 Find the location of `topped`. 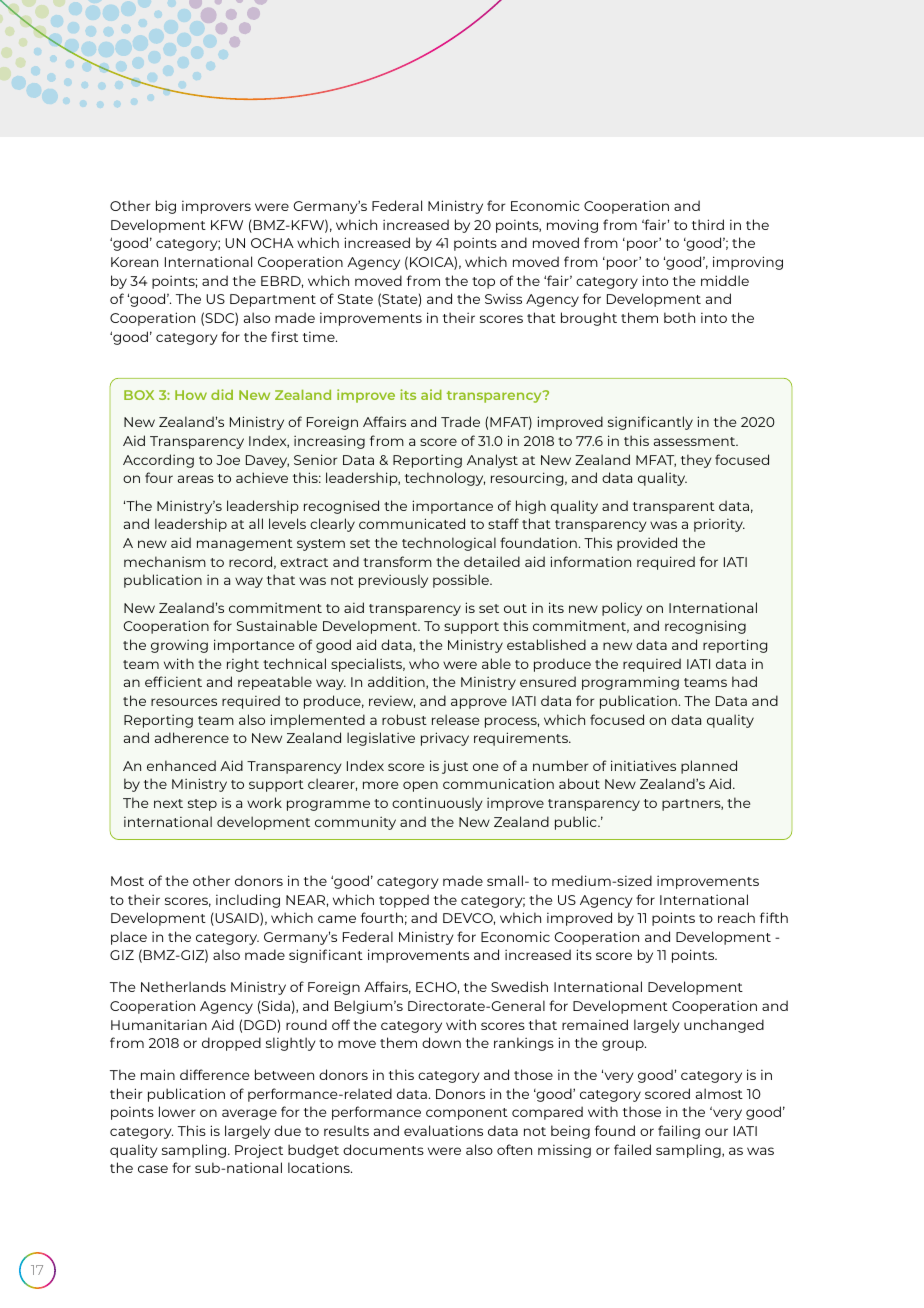

topped is located at coordinates (404, 901).
